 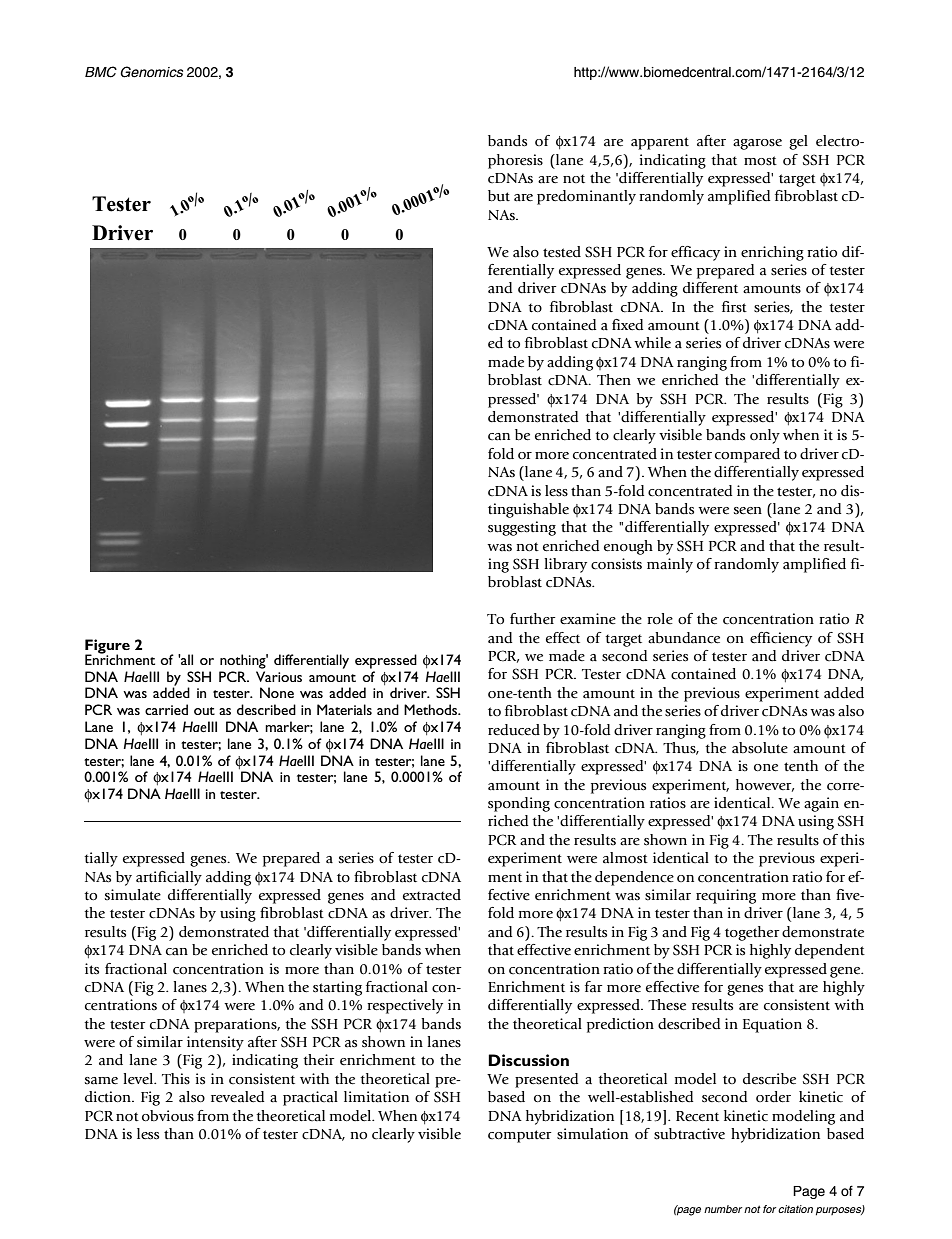 What do you see at coordinates (522, 528) in the screenshot?
I see `suggesting` at bounding box center [522, 528].
